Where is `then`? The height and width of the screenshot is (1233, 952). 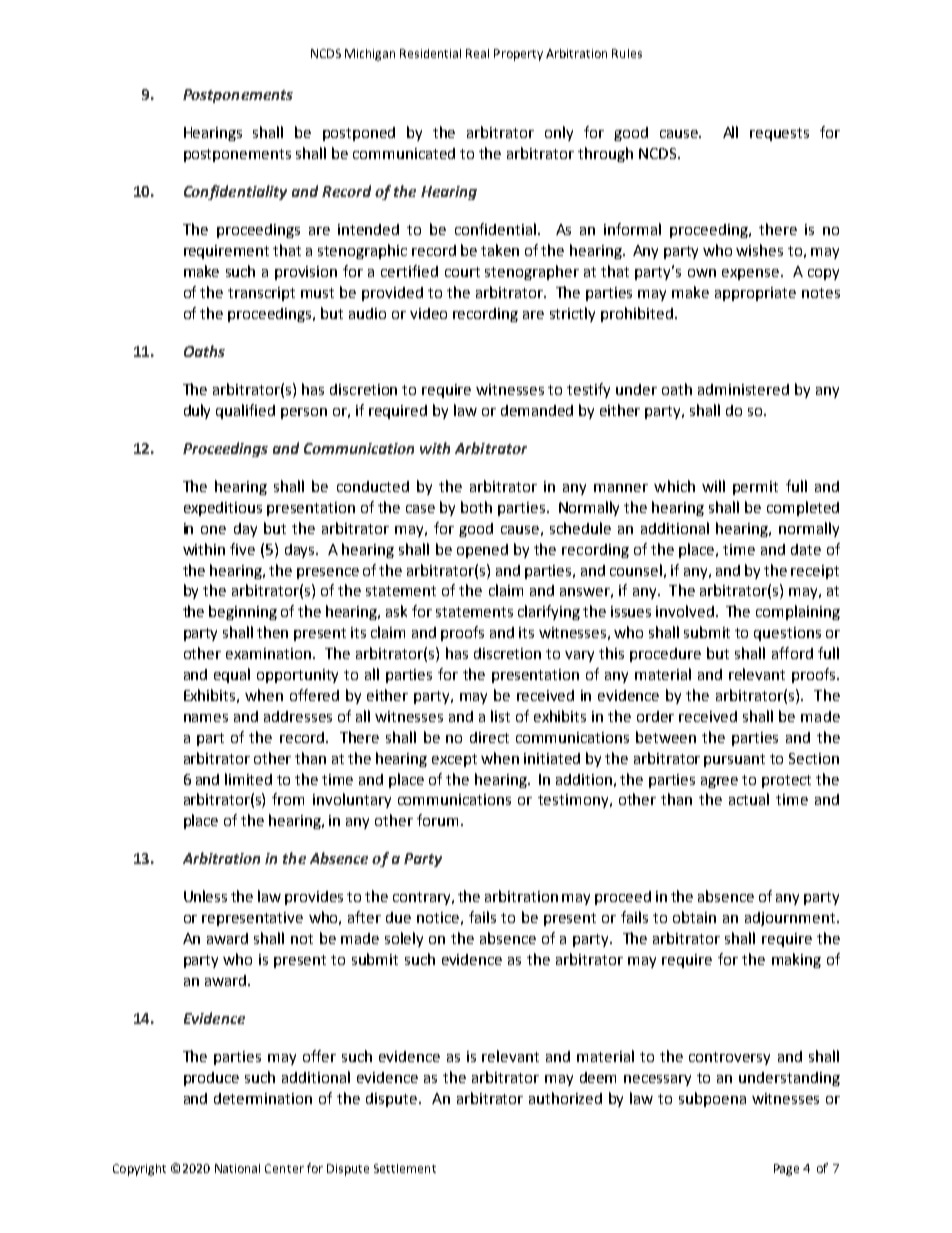
then is located at coordinates (272, 632).
